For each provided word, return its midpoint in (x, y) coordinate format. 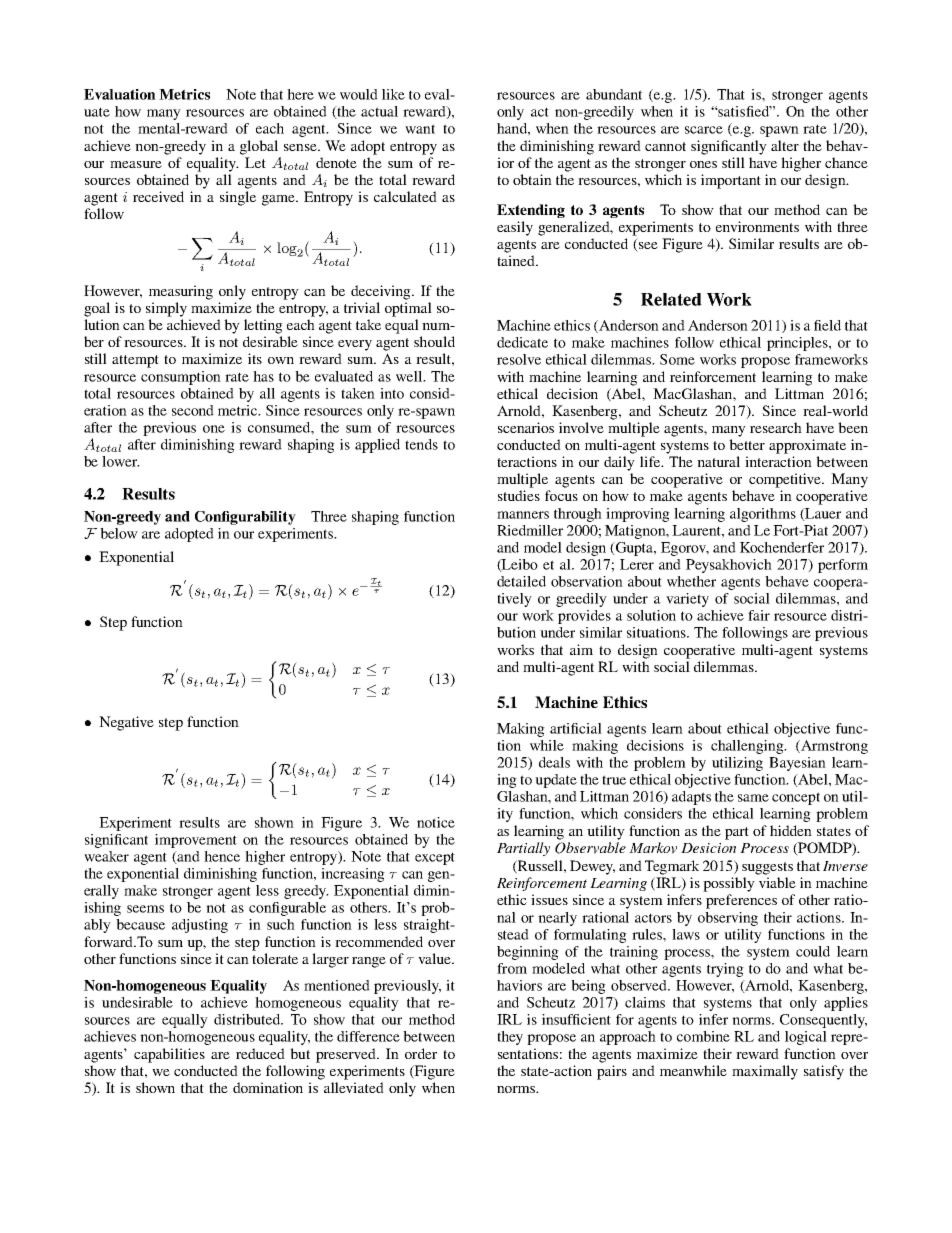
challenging (748, 747)
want (420, 129)
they (510, 1038)
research (776, 427)
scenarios (526, 427)
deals (554, 762)
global (259, 147)
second (193, 410)
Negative (126, 723)
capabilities (169, 1055)
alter (785, 145)
